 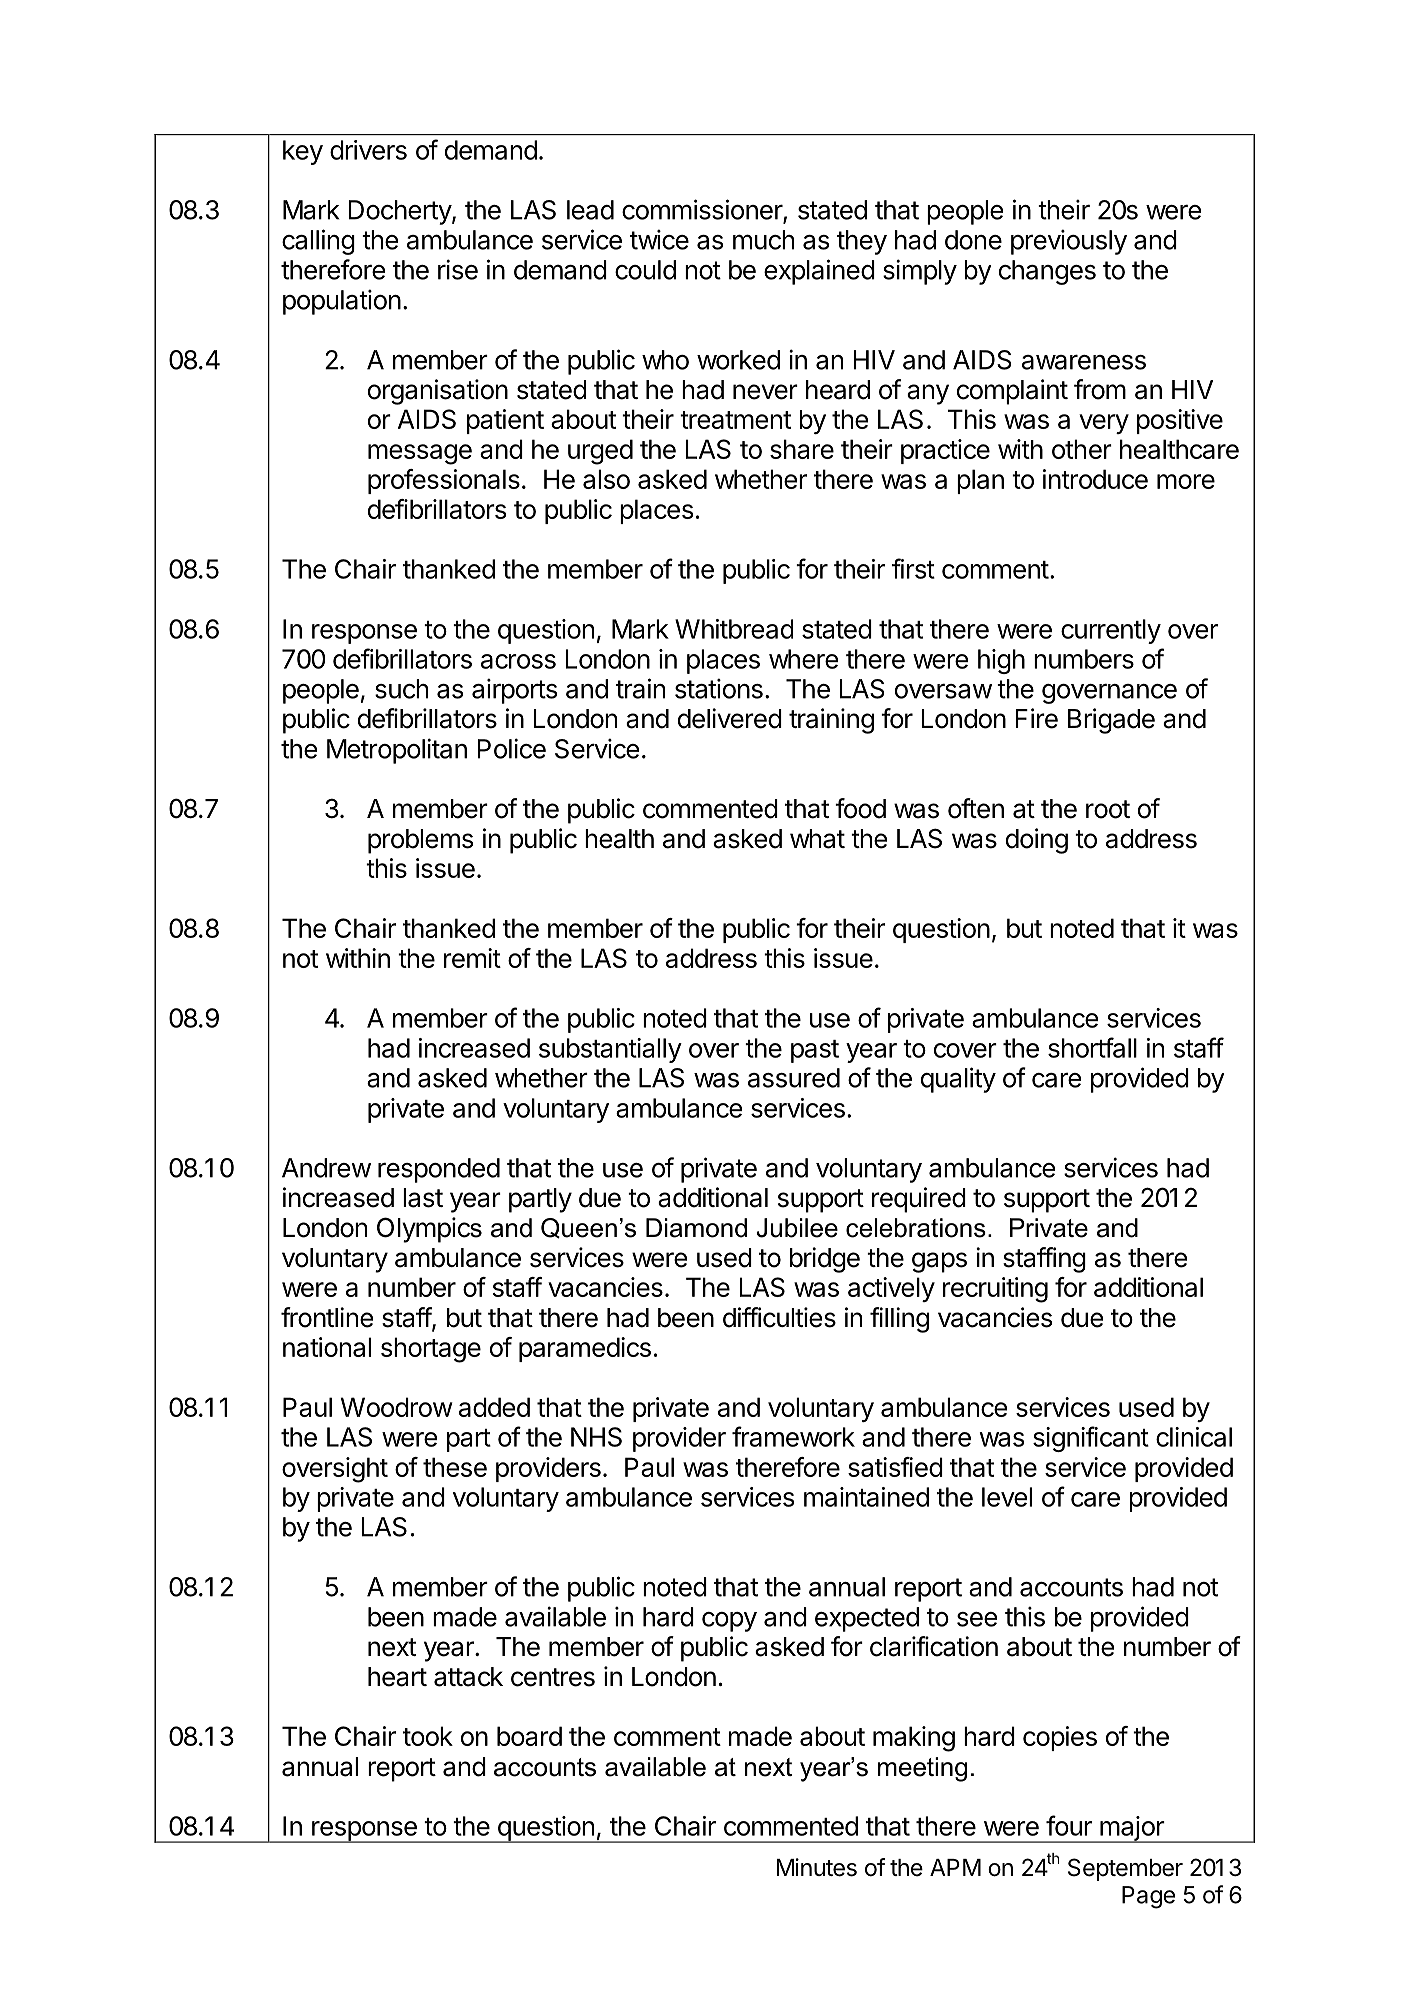 What do you see at coordinates (472, 958) in the document?
I see `remit` at bounding box center [472, 958].
